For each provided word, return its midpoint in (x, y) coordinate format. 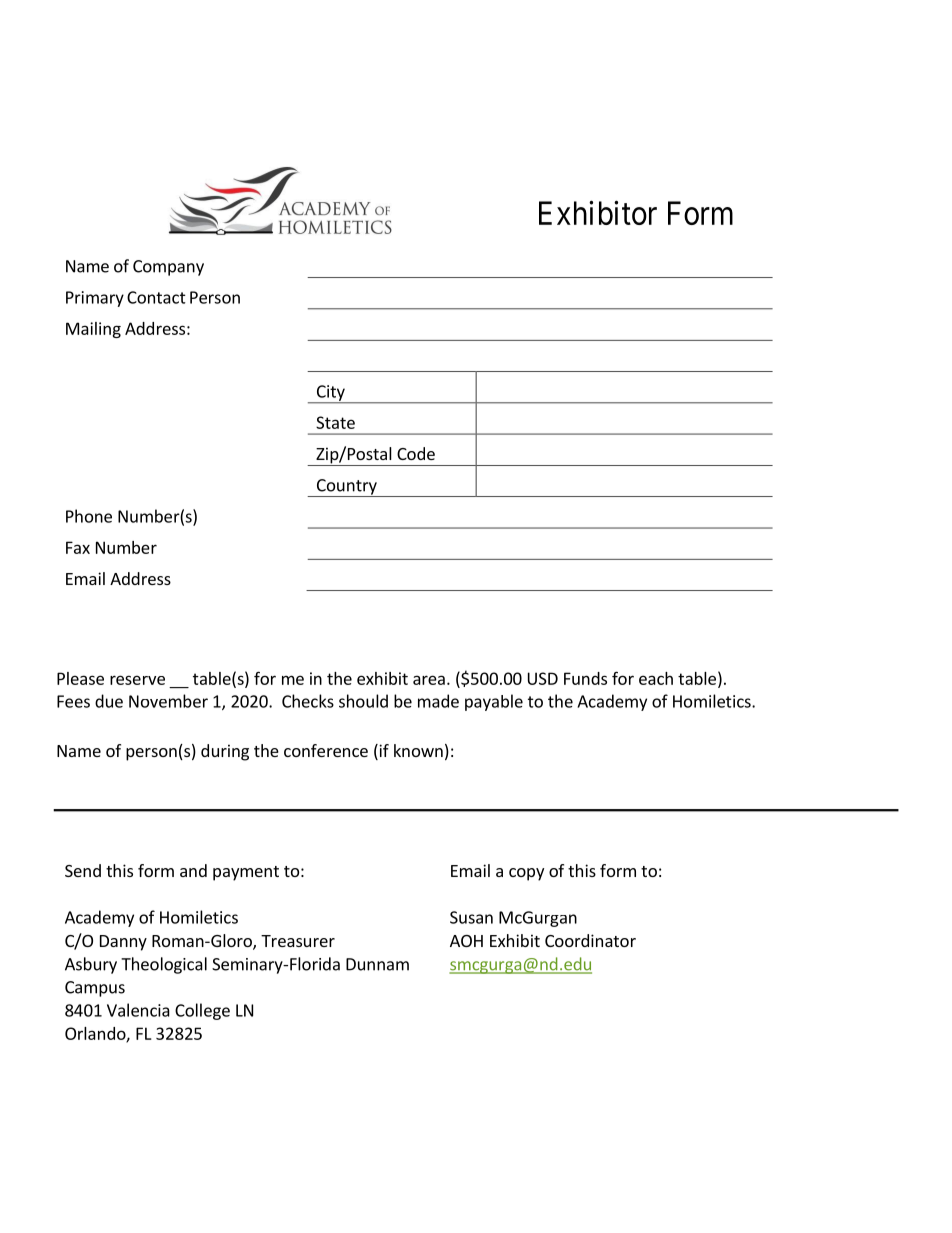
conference (326, 750)
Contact (156, 297)
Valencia (138, 1010)
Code (416, 453)
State (335, 422)
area (429, 680)
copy (526, 874)
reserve (137, 680)
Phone (89, 516)
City (331, 394)
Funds (585, 678)
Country (347, 488)
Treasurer (298, 941)
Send (83, 870)
